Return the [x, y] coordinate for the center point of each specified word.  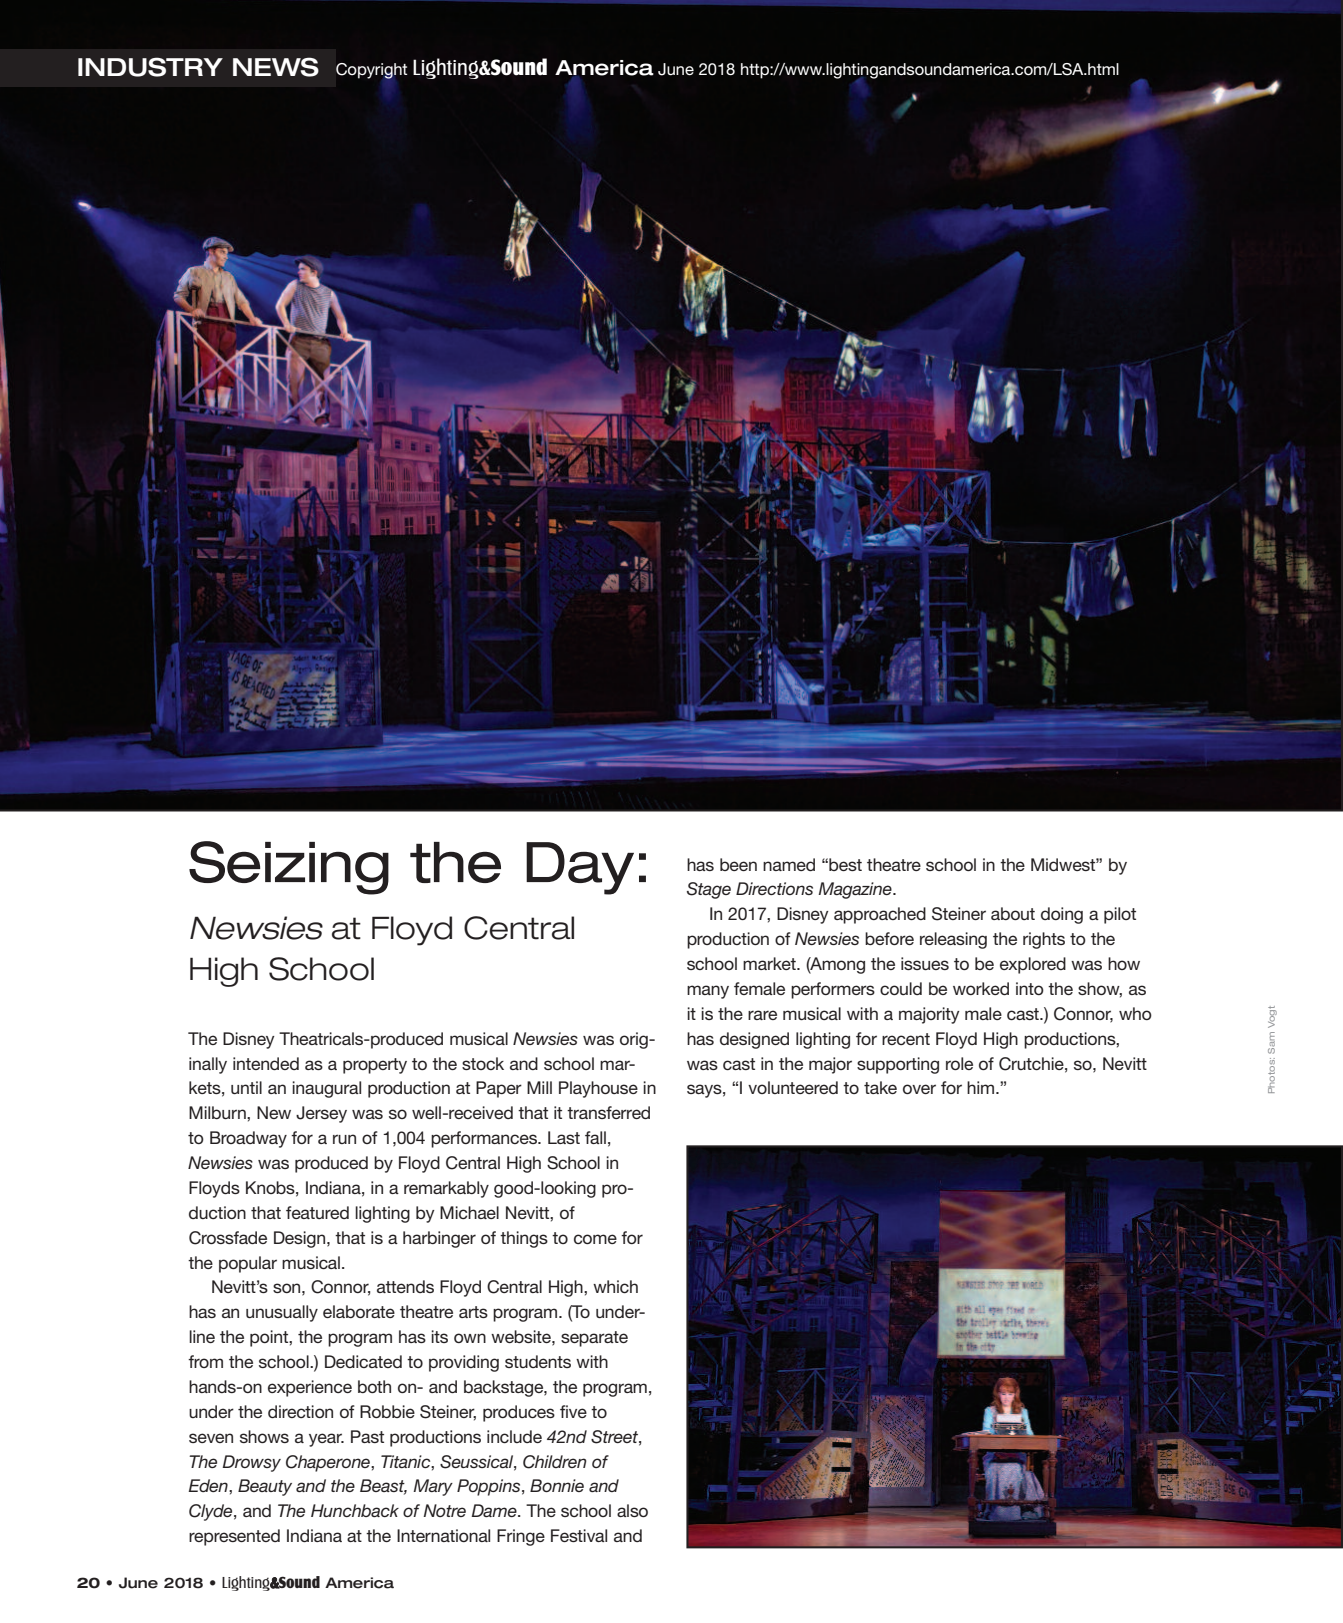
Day [580, 868]
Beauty [265, 1487]
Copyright [371, 72]
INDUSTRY [150, 67]
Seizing [289, 868]
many [708, 992]
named [789, 864]
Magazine [856, 890]
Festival [579, 1535]
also [632, 1510]
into [1030, 988]
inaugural [326, 1089]
